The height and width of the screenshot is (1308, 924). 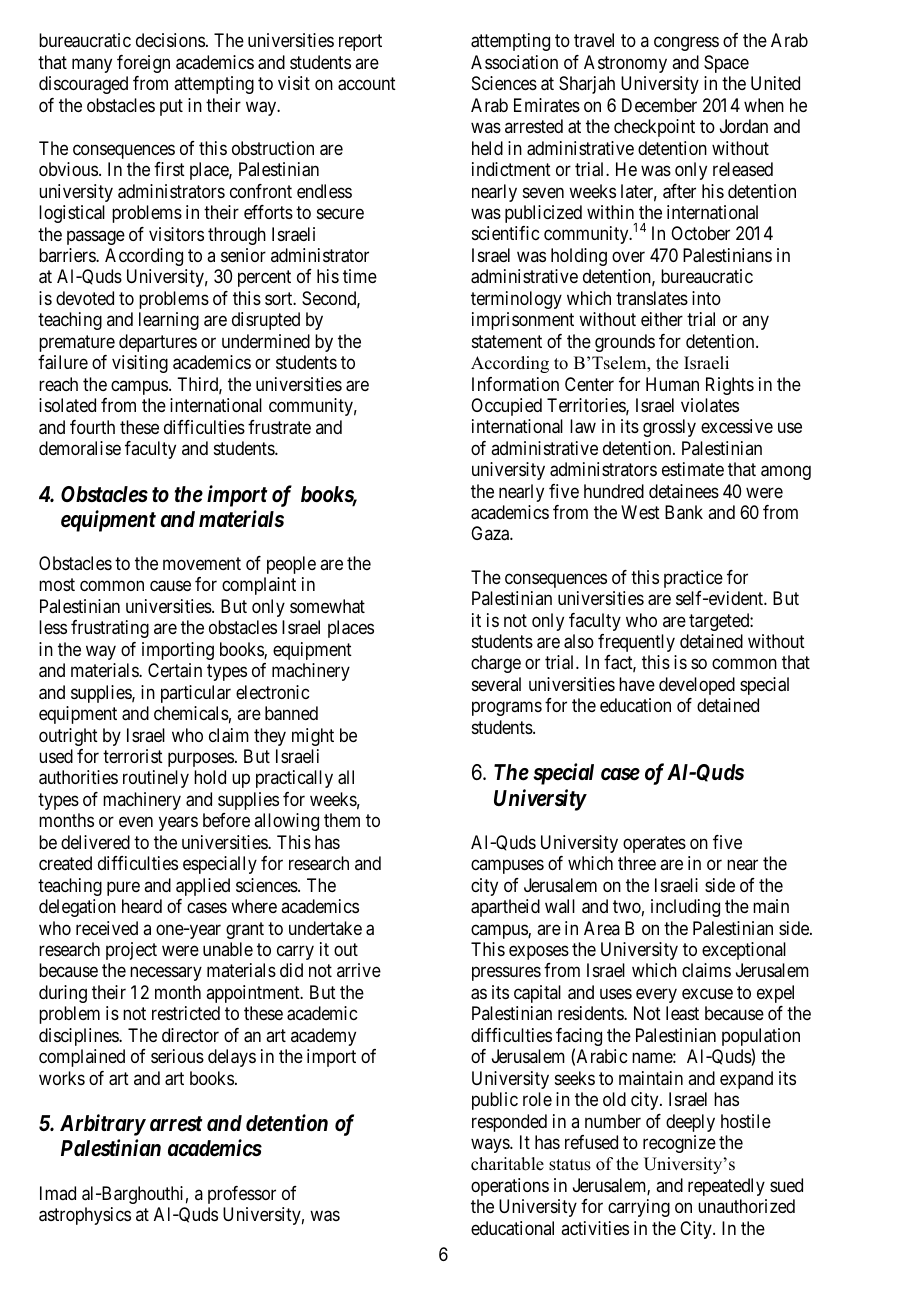 What do you see at coordinates (685, 908) in the screenshot?
I see `including` at bounding box center [685, 908].
